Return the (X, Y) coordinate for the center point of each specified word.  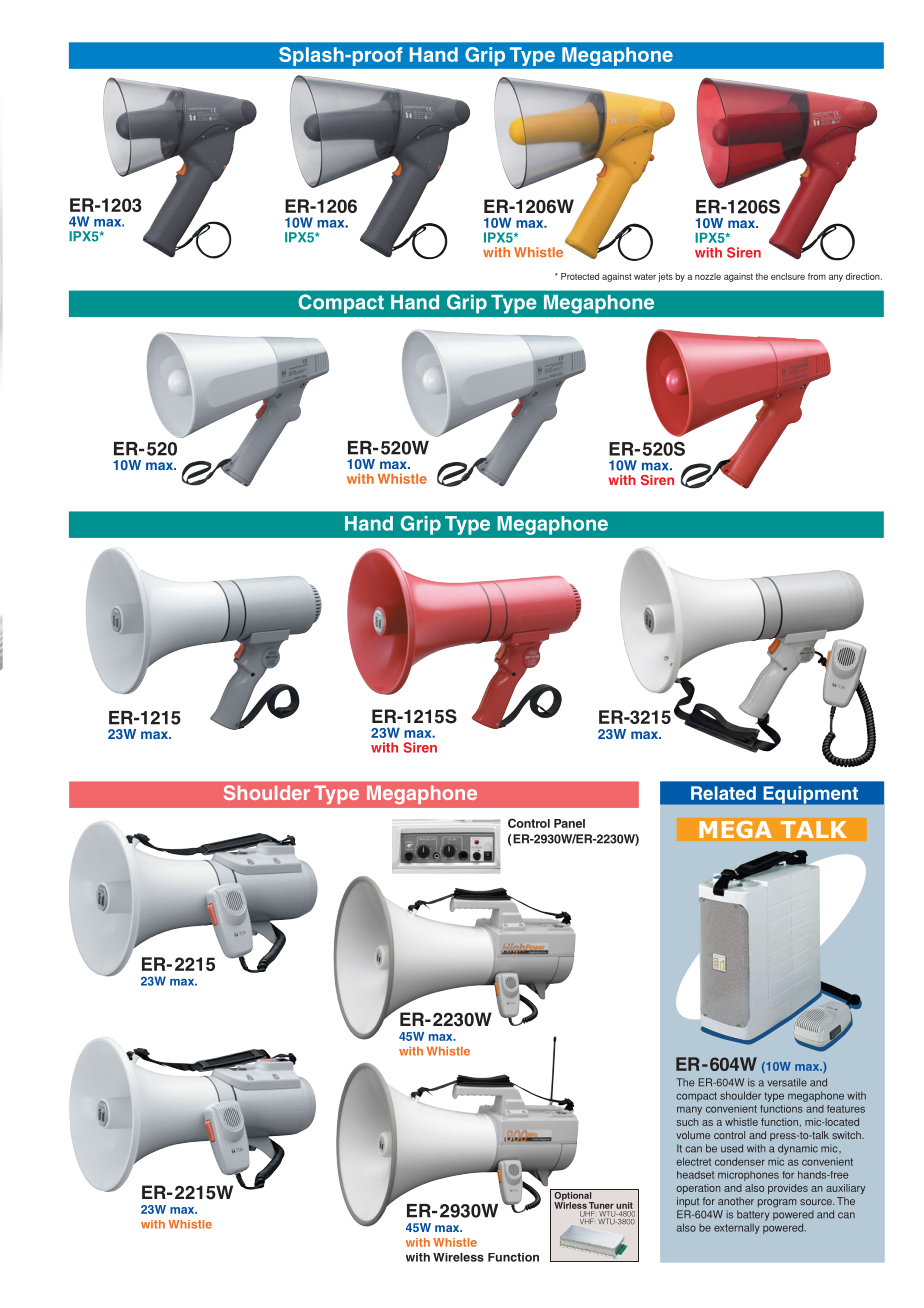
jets (665, 277)
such (687, 1122)
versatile (787, 1082)
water (645, 276)
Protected (580, 276)
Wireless (458, 1257)
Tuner (601, 1205)
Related (723, 793)
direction (864, 276)
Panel (569, 823)
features (846, 1109)
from (817, 276)
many (689, 1110)
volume (693, 1135)
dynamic (798, 1149)
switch (847, 1135)
